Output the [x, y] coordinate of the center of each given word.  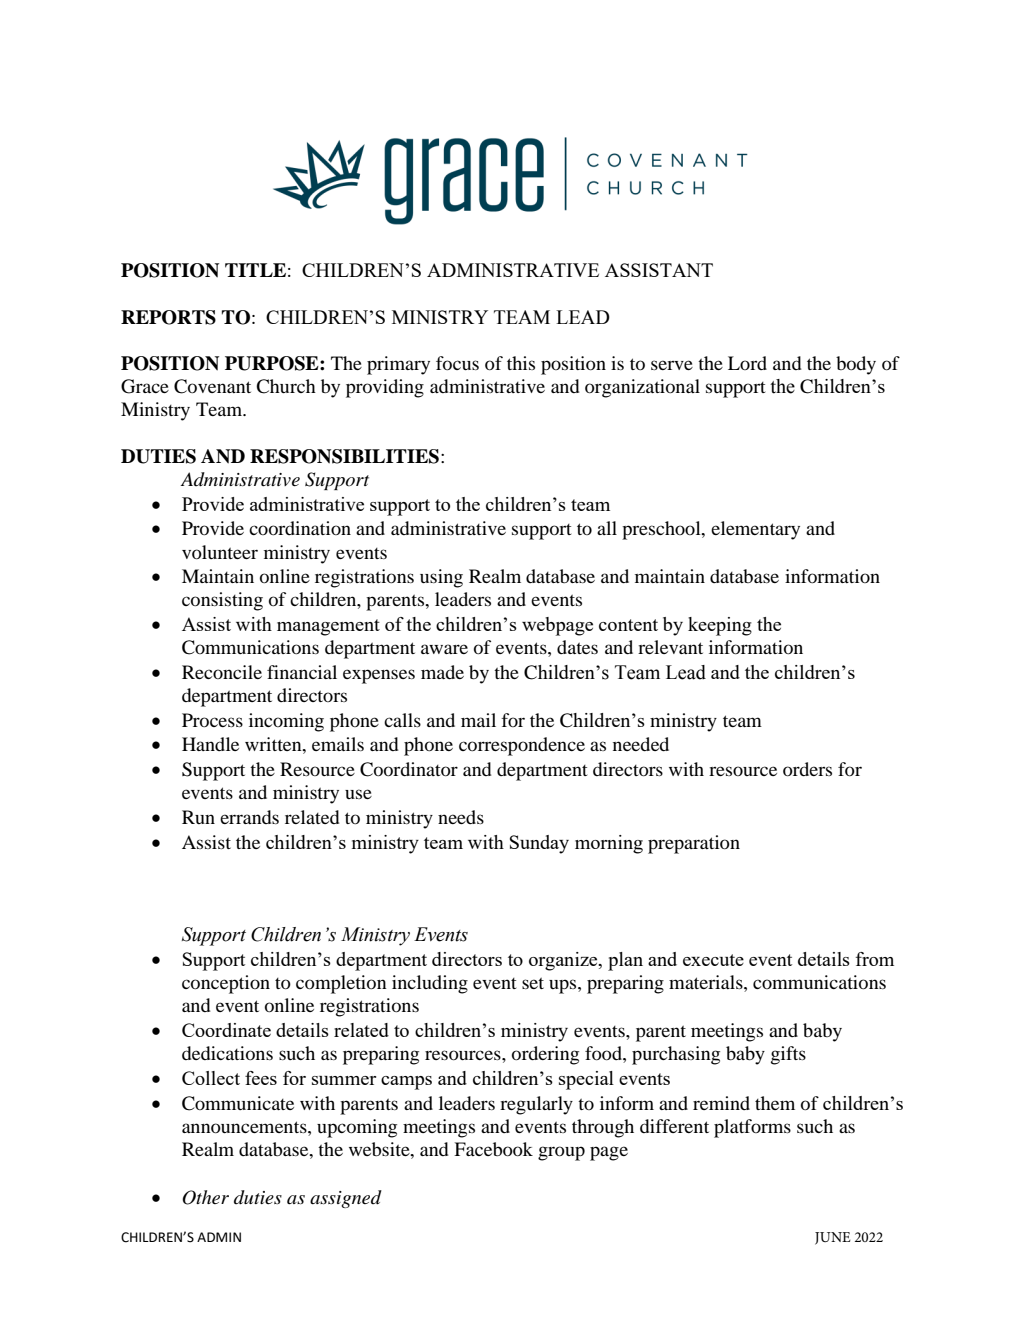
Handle [210, 744]
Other [205, 1197]
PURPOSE [273, 363]
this [521, 363]
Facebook [493, 1149]
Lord [747, 363]
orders [807, 769]
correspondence [522, 746]
